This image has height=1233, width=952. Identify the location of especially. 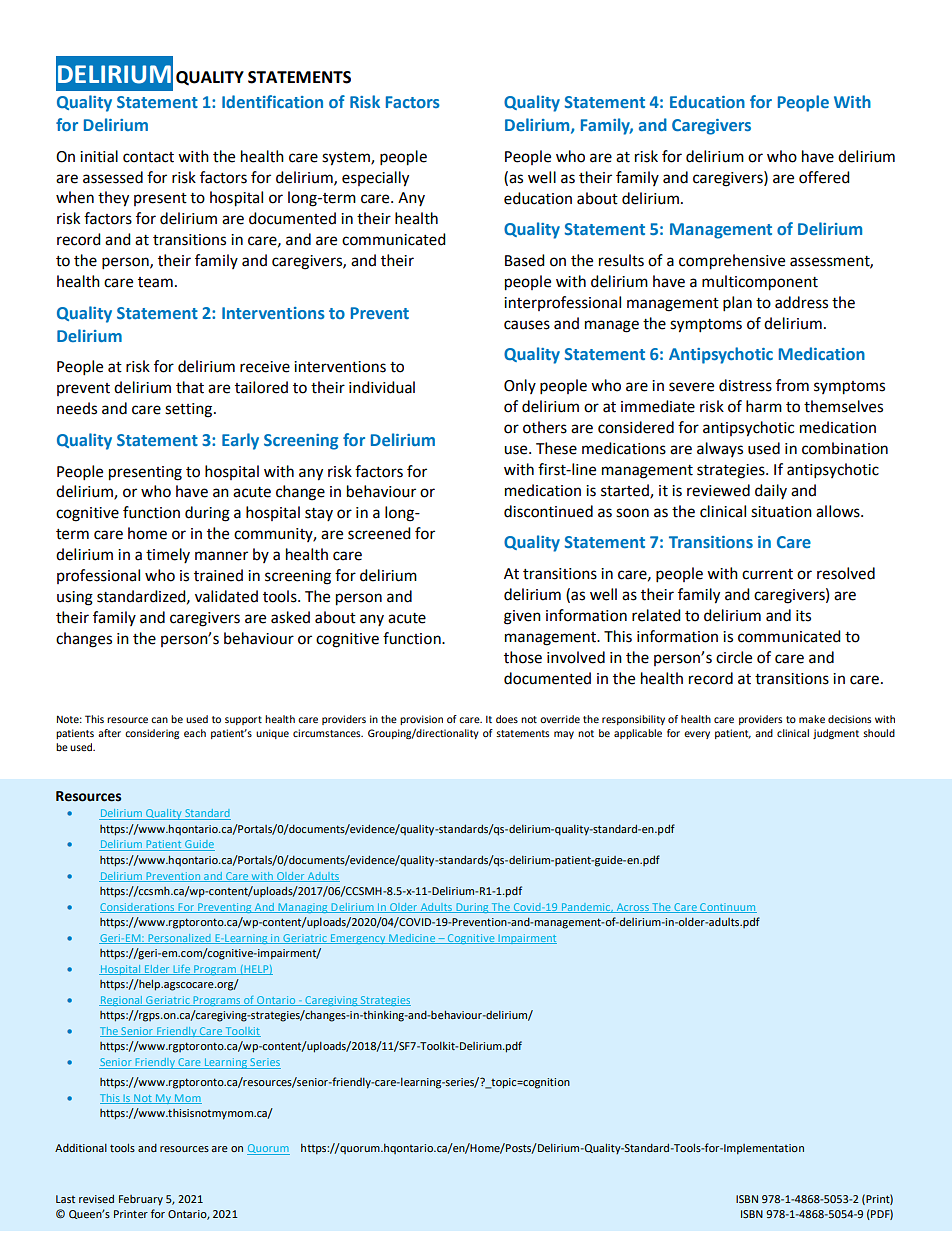
(375, 179).
